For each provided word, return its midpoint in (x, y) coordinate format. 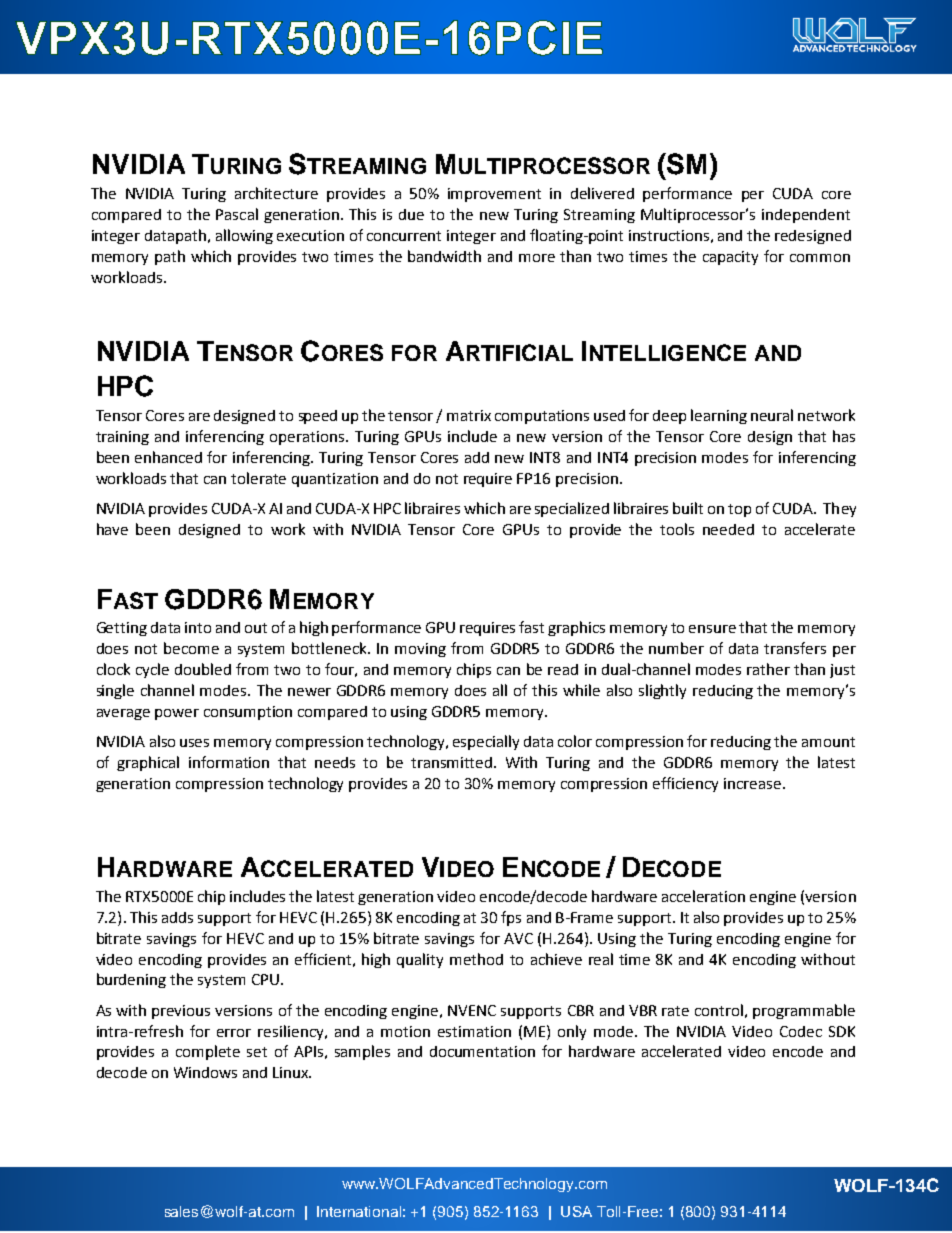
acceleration (703, 896)
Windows (205, 1072)
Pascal (237, 214)
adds (177, 917)
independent (806, 216)
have (112, 529)
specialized (572, 509)
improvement (494, 195)
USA (576, 1211)
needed (728, 529)
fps (511, 918)
